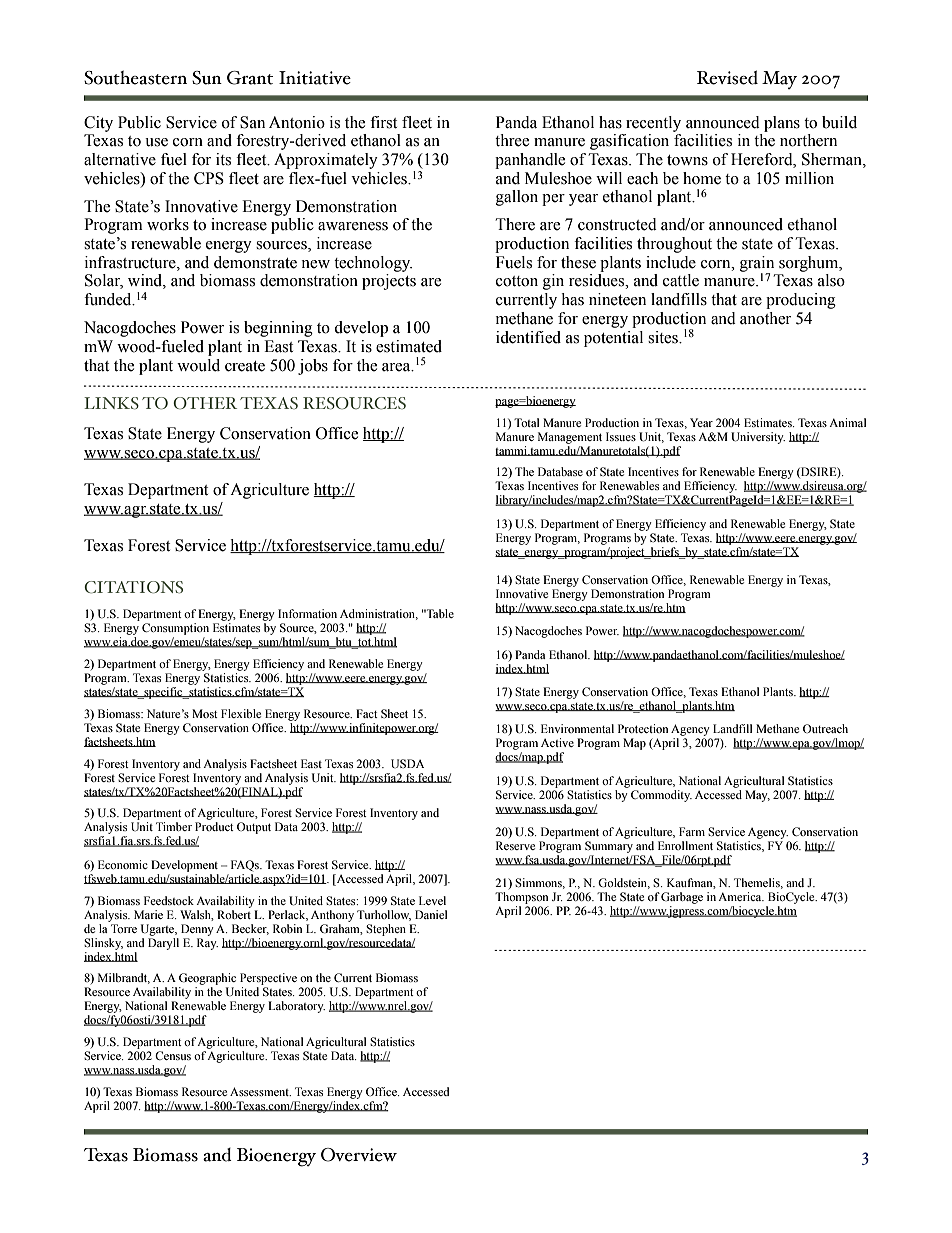  What do you see at coordinates (692, 831) in the screenshot?
I see `Farm` at bounding box center [692, 831].
